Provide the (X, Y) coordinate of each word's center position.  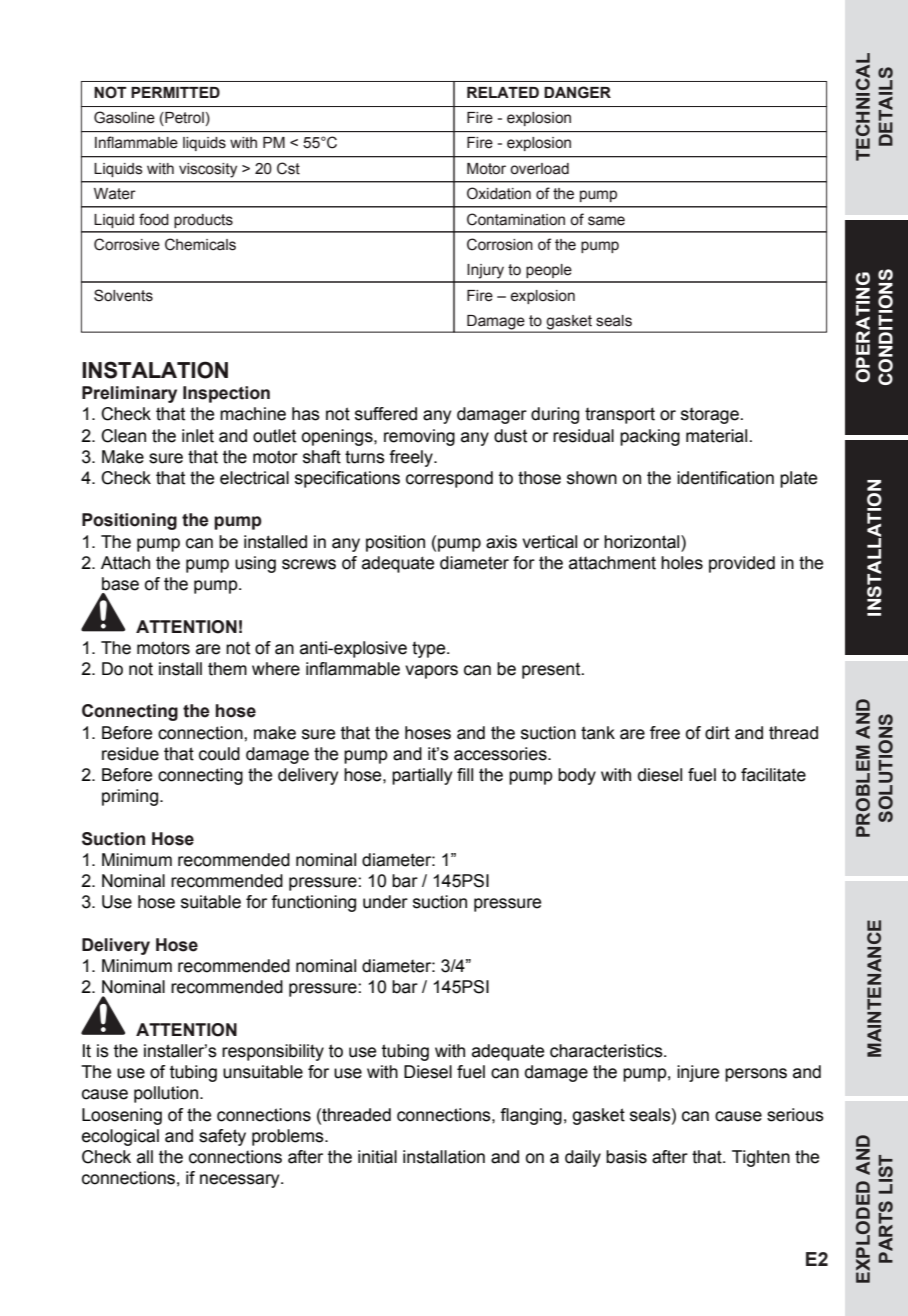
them (227, 669)
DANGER (577, 92)
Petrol (183, 119)
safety (222, 1137)
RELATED (503, 92)
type (430, 650)
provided (742, 564)
